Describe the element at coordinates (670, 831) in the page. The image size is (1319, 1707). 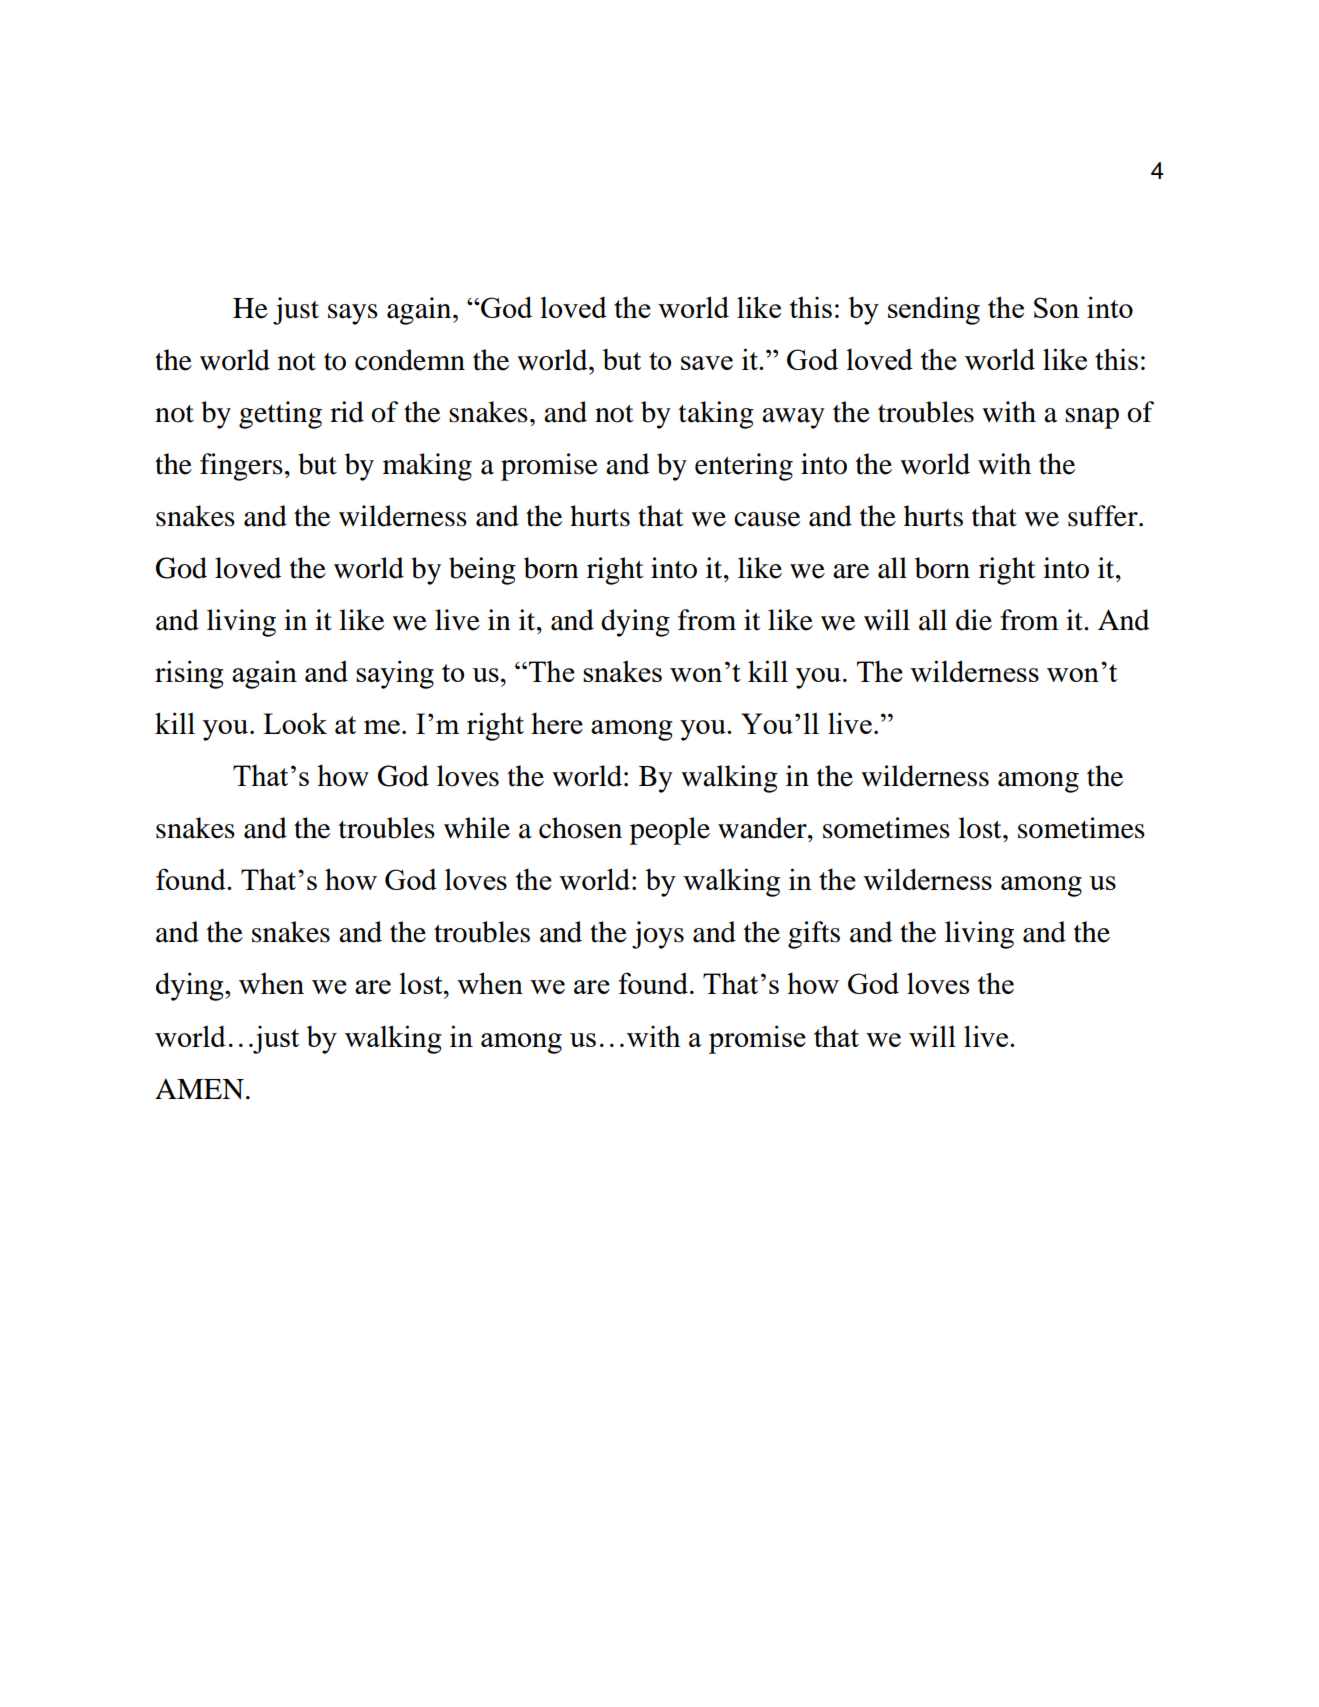
I see `people` at that location.
